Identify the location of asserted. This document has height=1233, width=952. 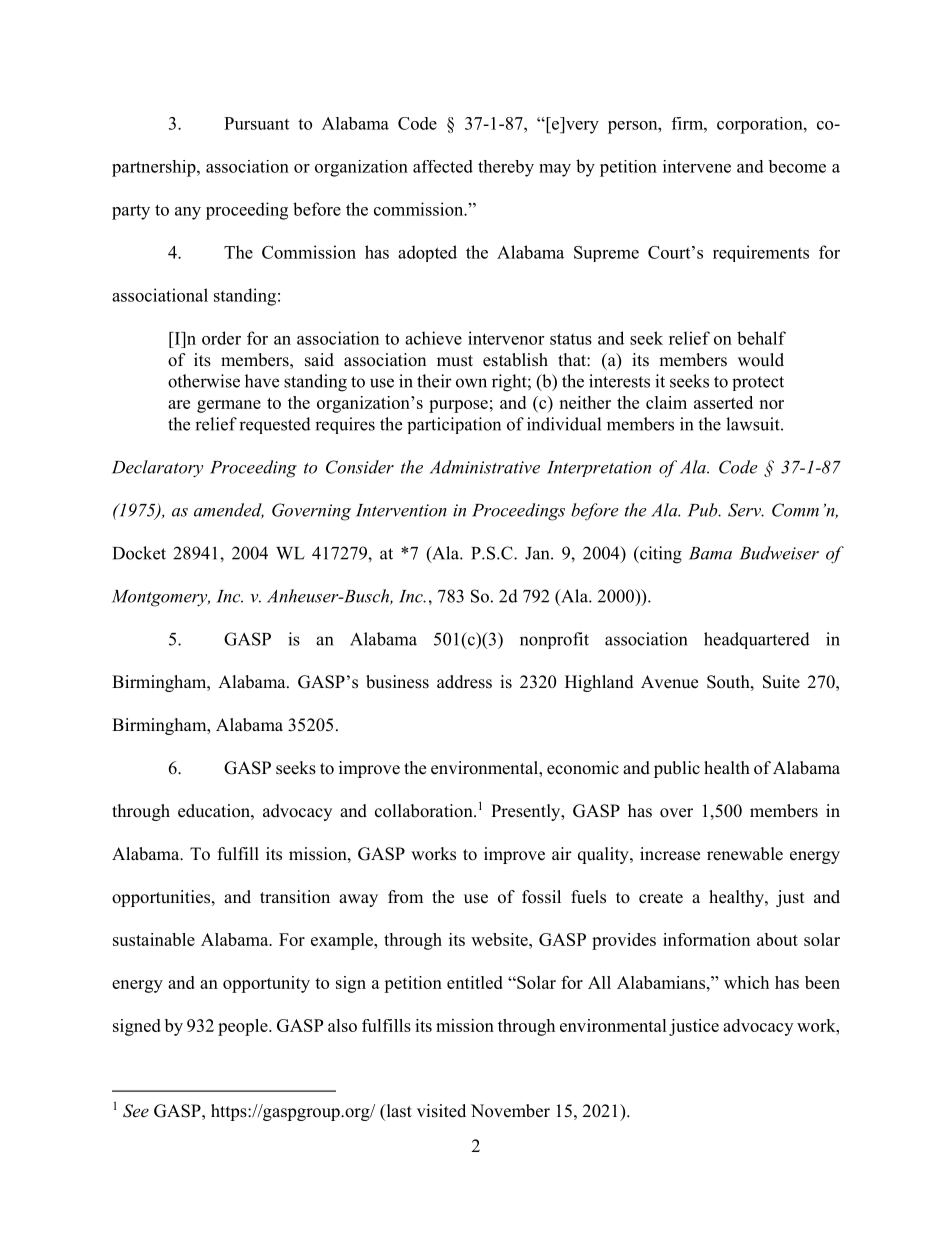
(723, 402).
